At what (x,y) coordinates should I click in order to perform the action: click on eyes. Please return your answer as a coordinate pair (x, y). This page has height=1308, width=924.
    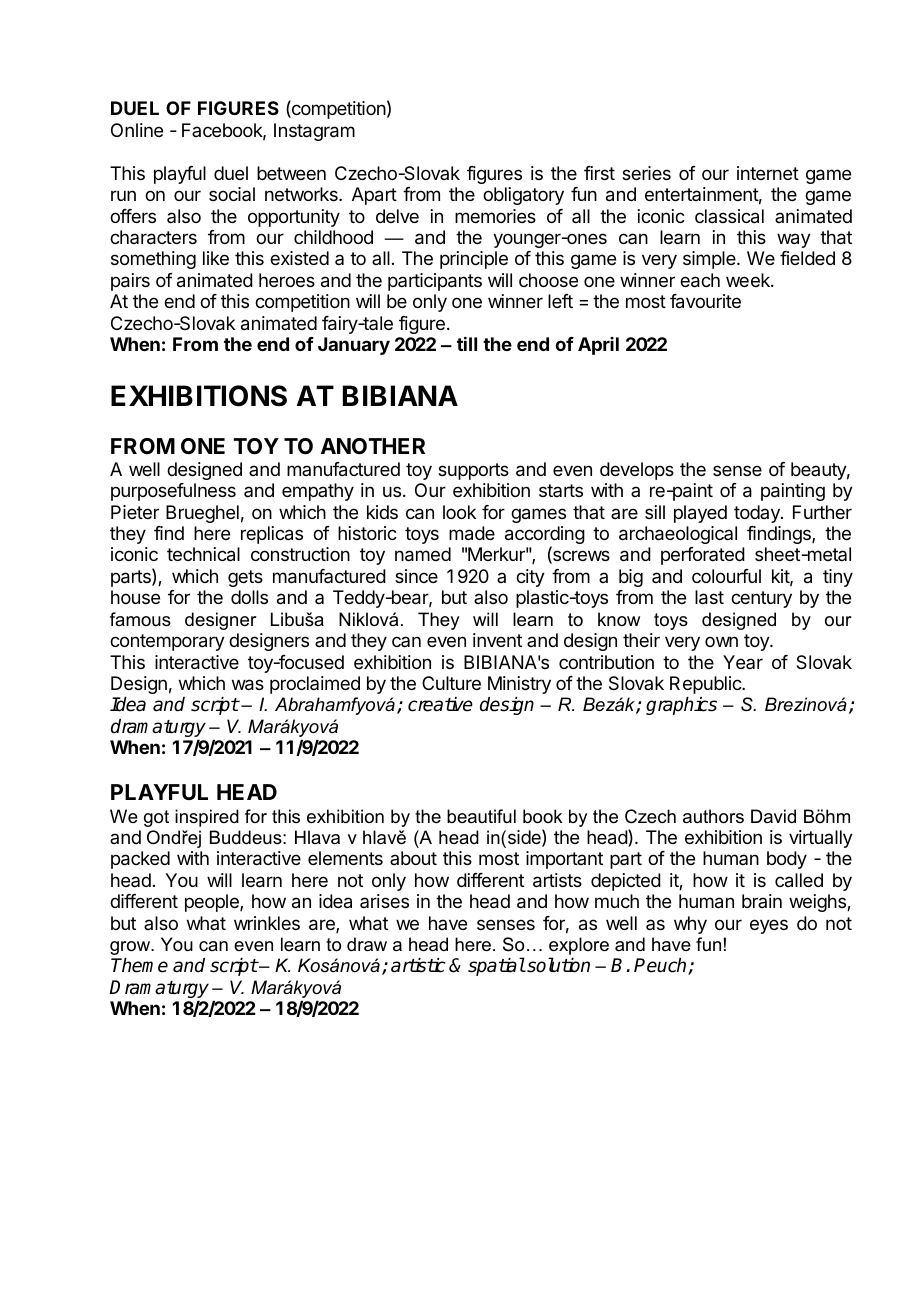
    Looking at the image, I should click on (769, 926).
